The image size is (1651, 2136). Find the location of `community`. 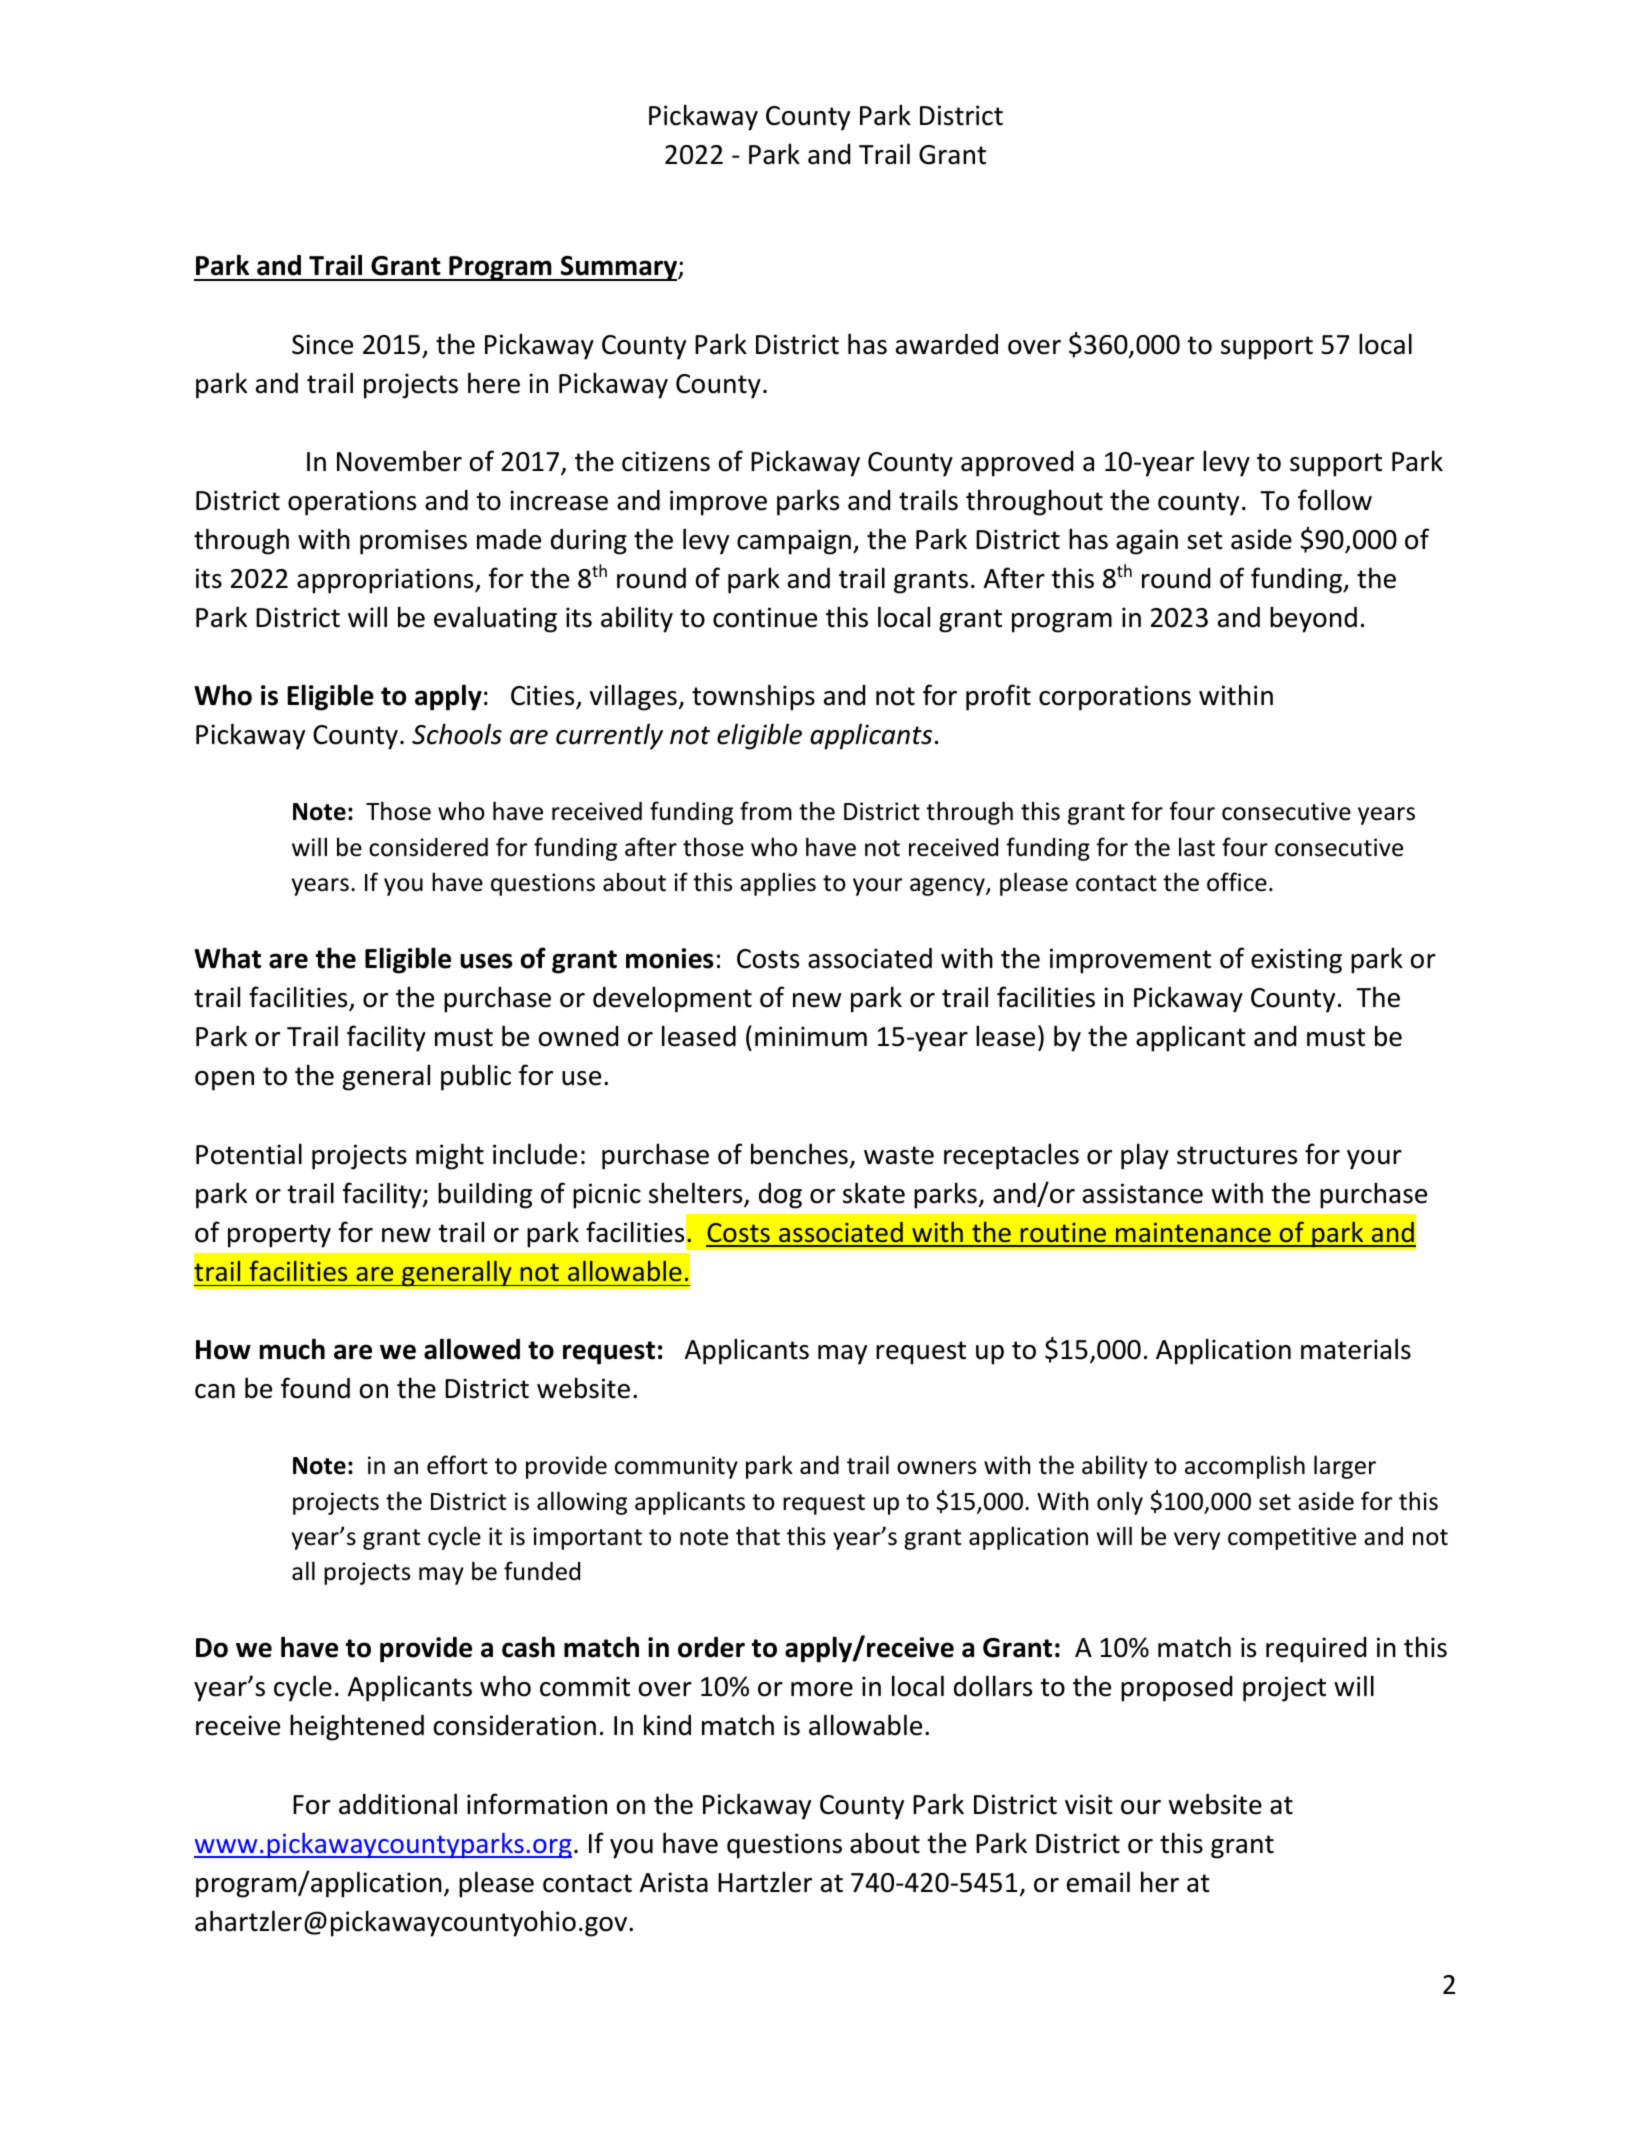

community is located at coordinates (676, 1467).
